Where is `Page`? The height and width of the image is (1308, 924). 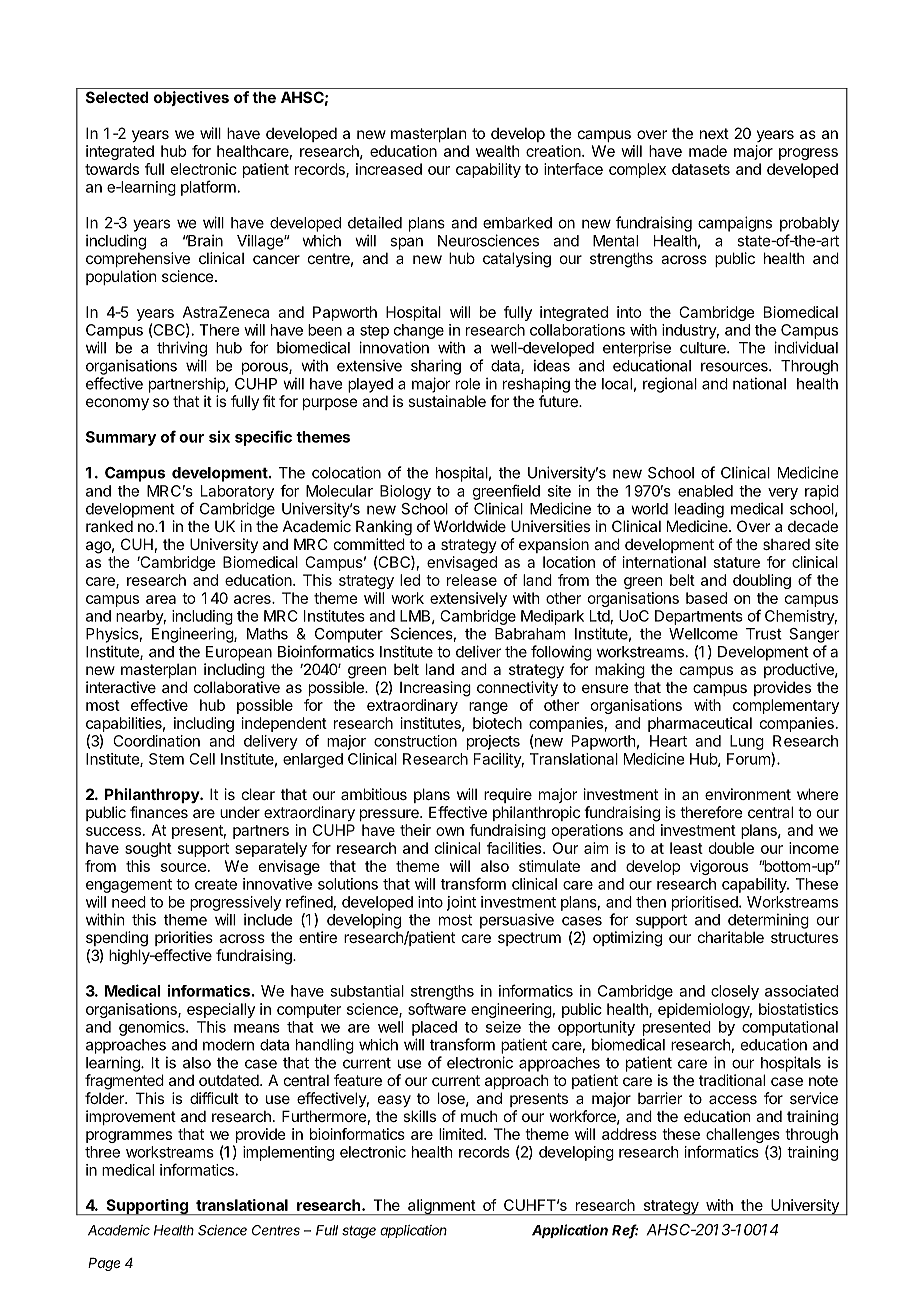
Page is located at coordinates (104, 1264).
